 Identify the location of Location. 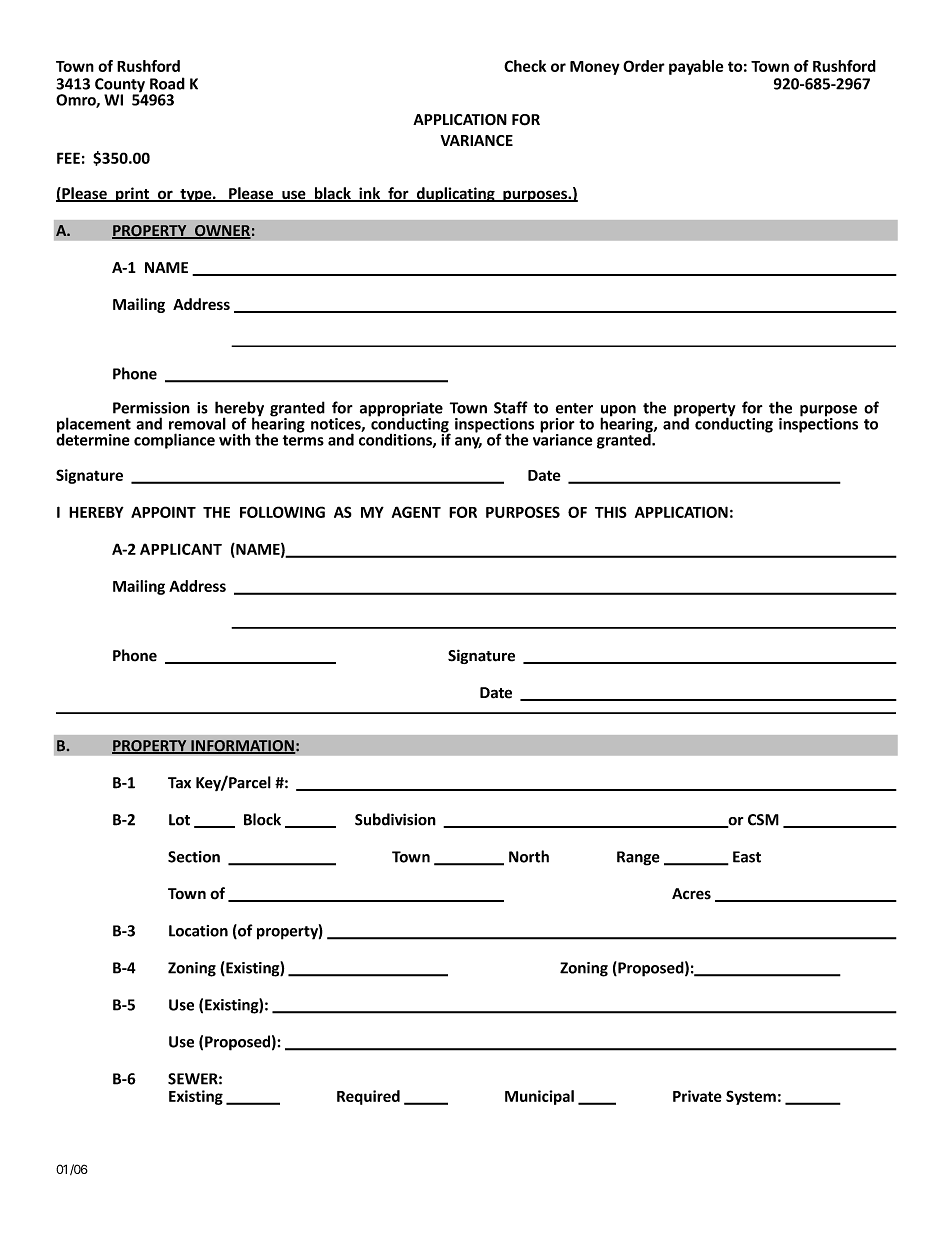
(198, 931).
